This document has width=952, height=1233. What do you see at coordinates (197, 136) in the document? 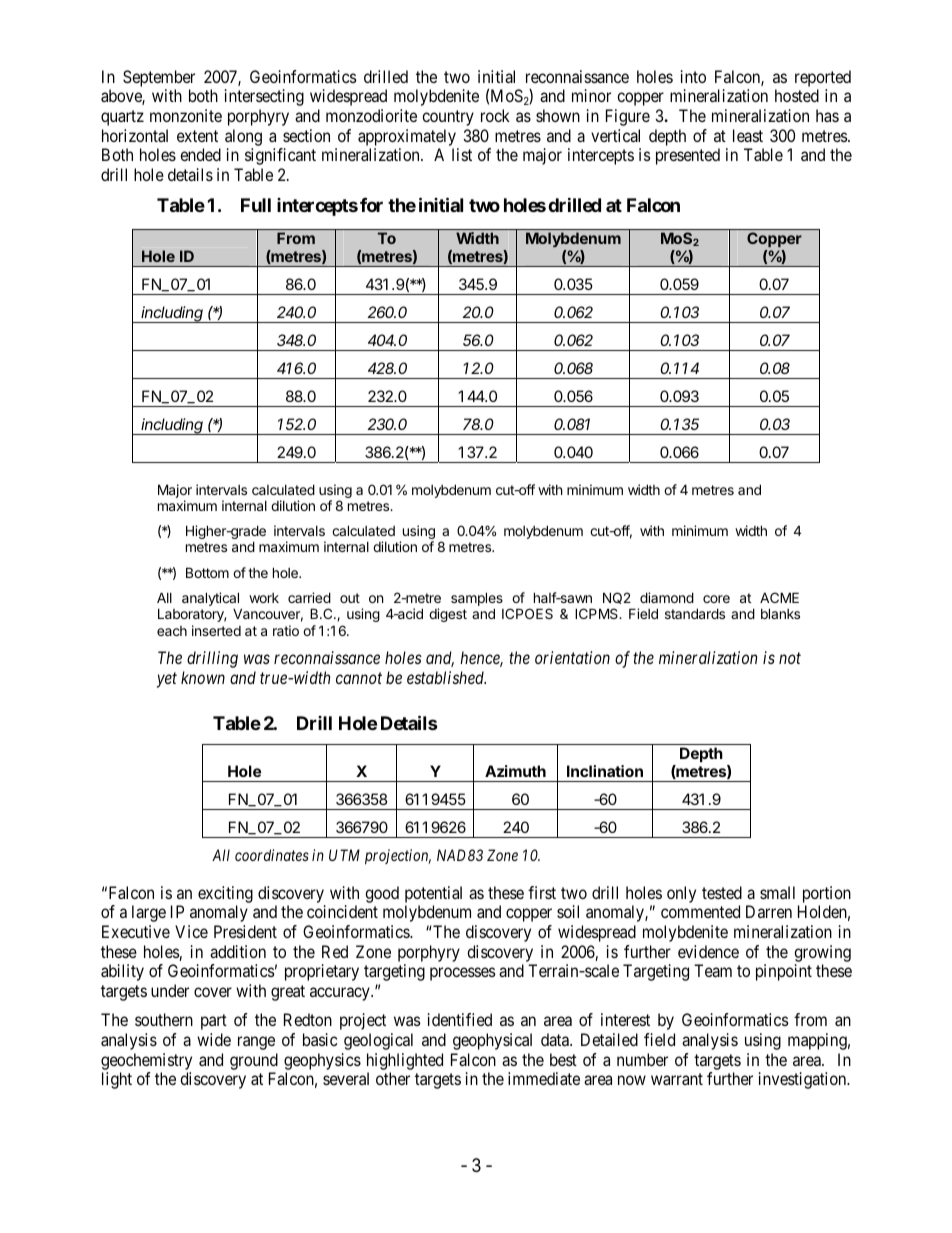
I see `extent` at bounding box center [197, 136].
